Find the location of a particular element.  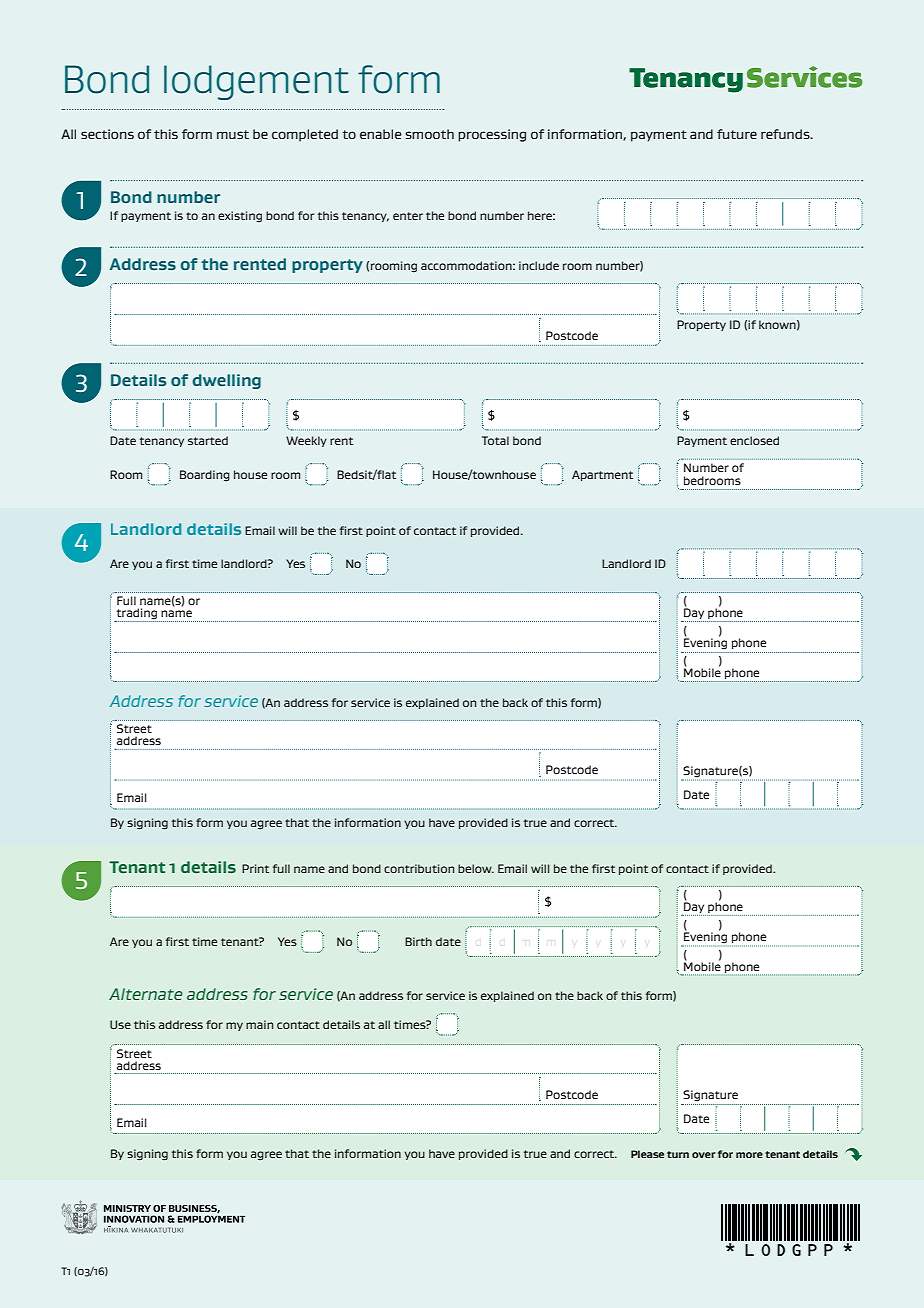

future is located at coordinates (737, 134).
